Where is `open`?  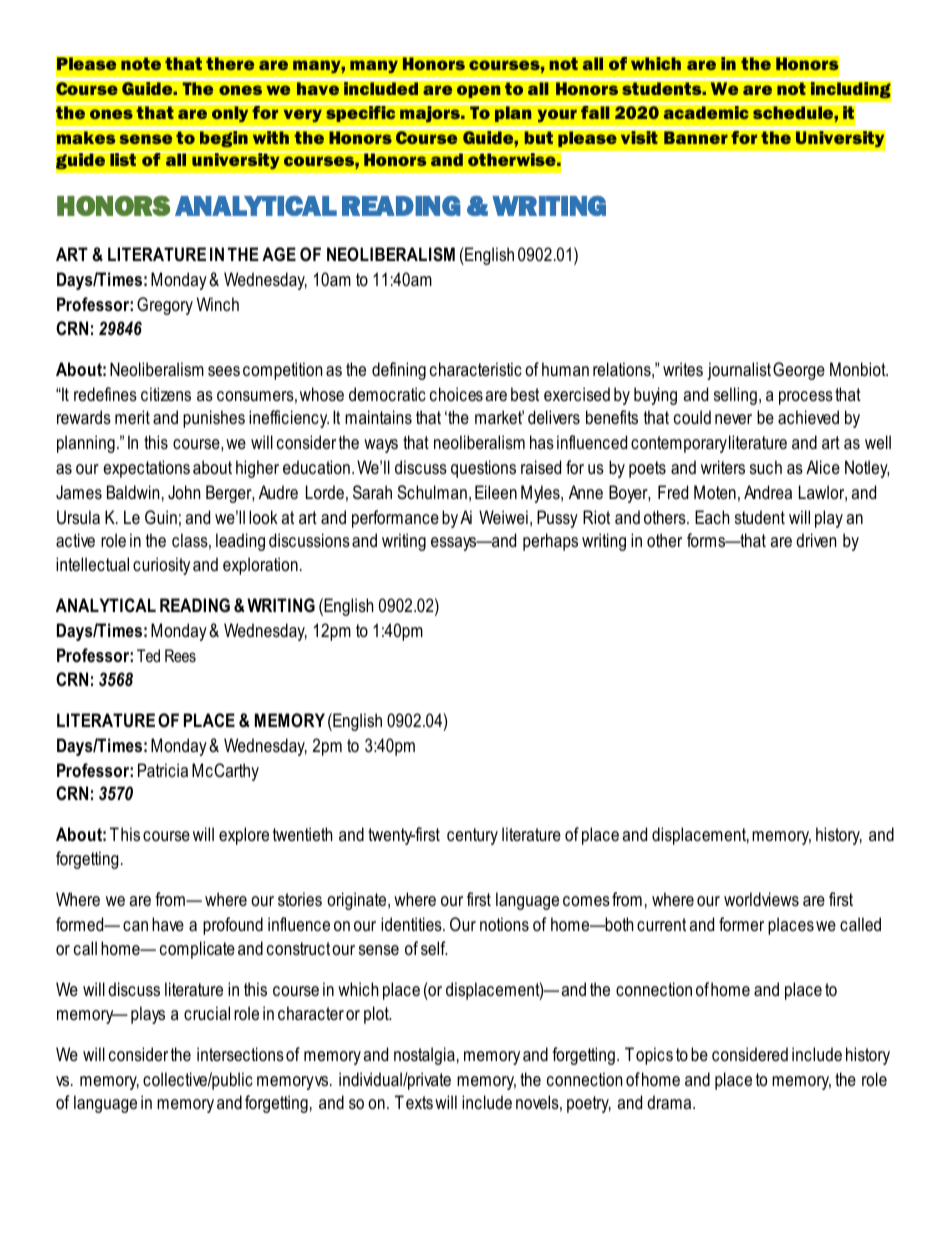
open is located at coordinates (478, 91).
